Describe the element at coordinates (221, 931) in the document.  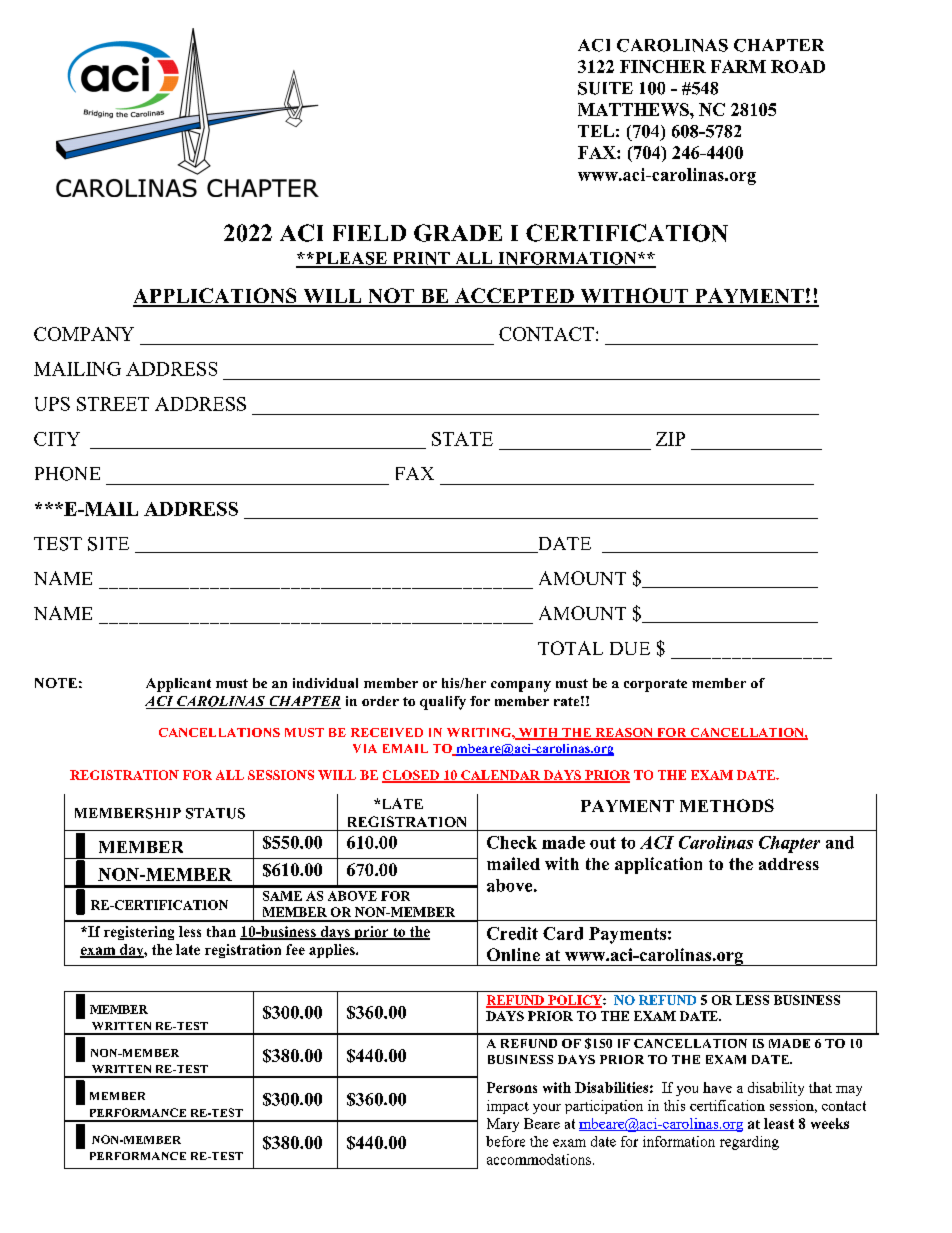
I see `than` at that location.
